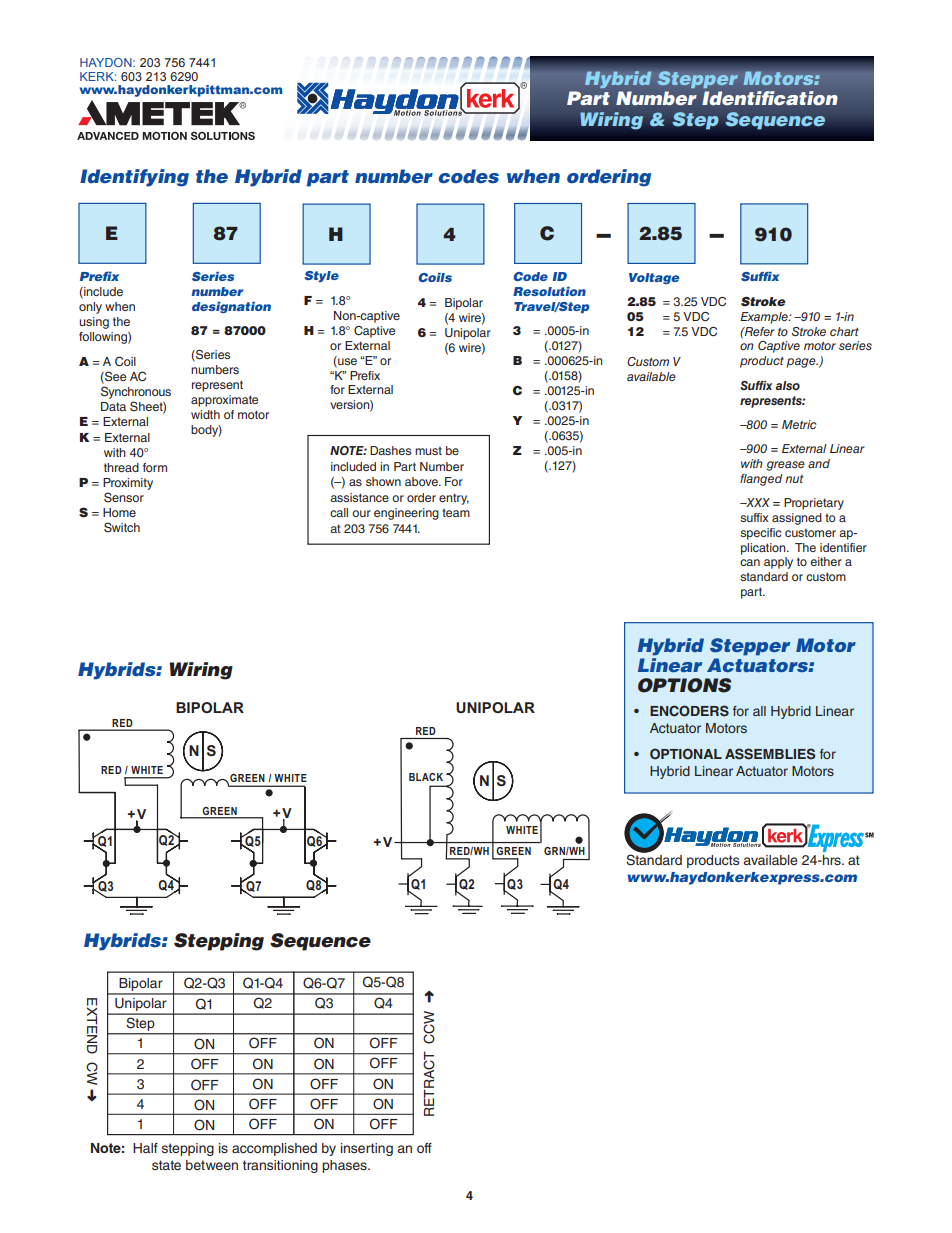 This document has height=1233, width=952. What do you see at coordinates (122, 527) in the document?
I see `Switch` at bounding box center [122, 527].
